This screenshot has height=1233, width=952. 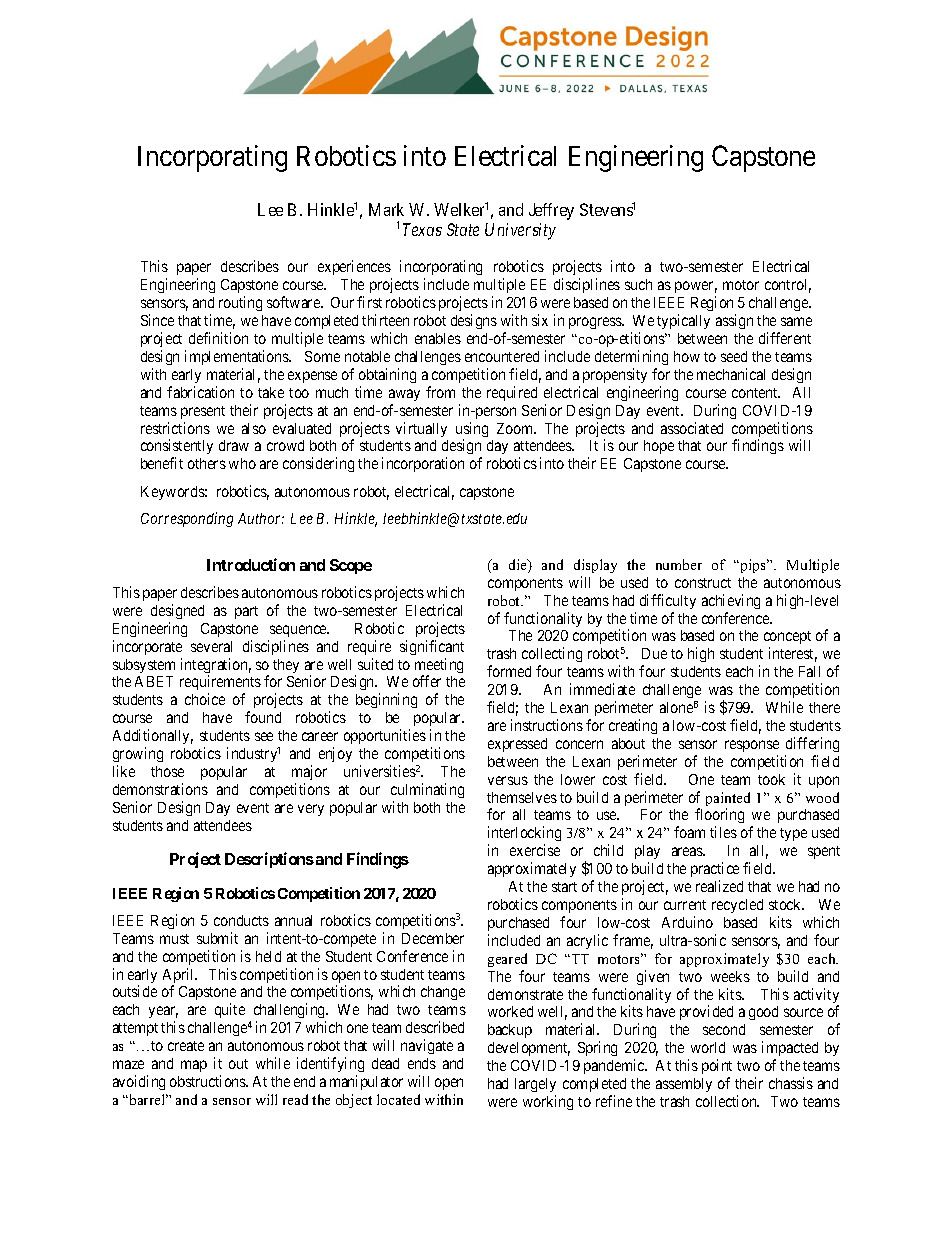 I want to click on routing, so click(x=240, y=303).
